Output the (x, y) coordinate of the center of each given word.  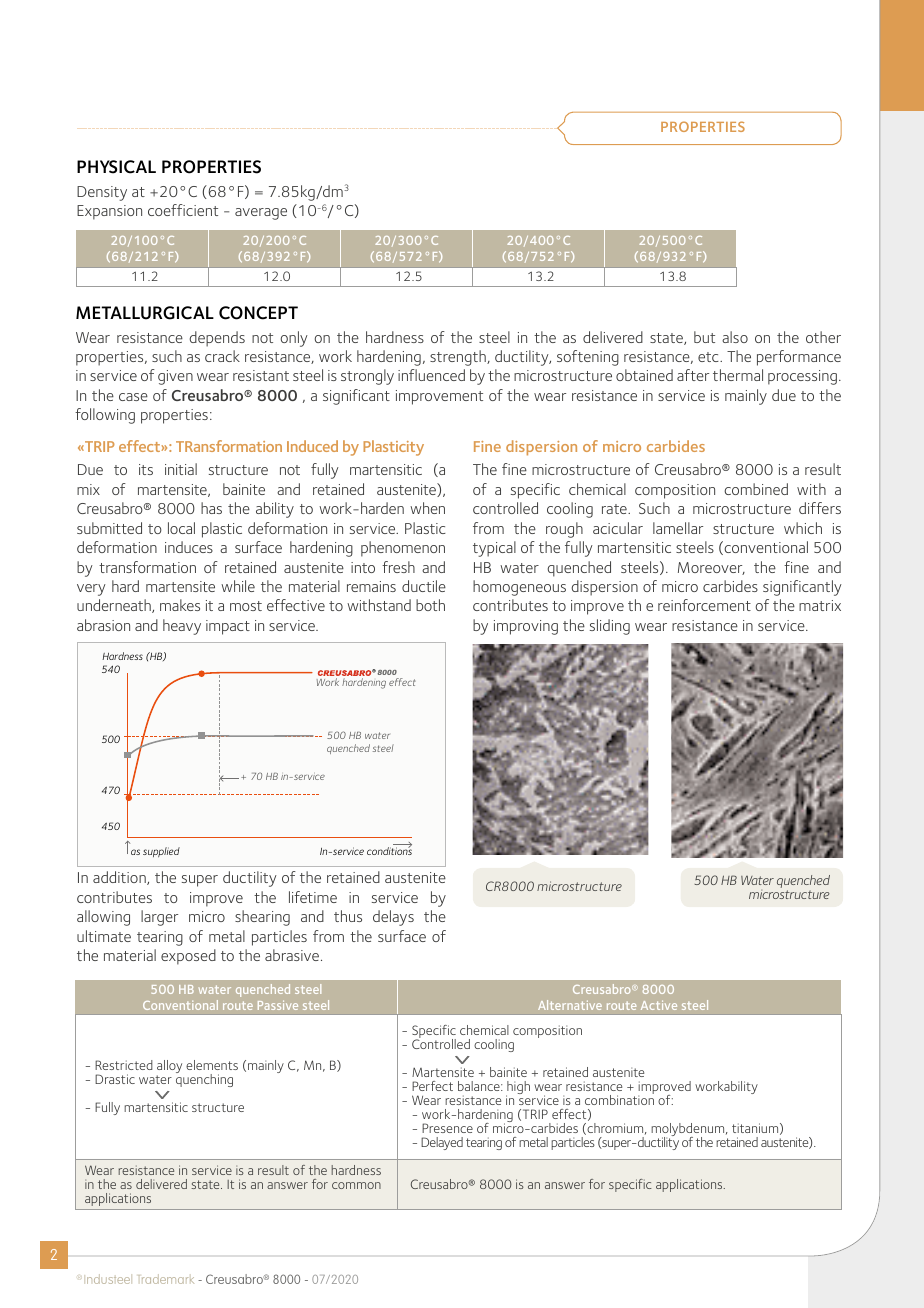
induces (189, 547)
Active (659, 1005)
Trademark (166, 1279)
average (261, 214)
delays (393, 918)
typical (494, 549)
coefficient (183, 210)
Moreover (711, 568)
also (735, 337)
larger (159, 918)
